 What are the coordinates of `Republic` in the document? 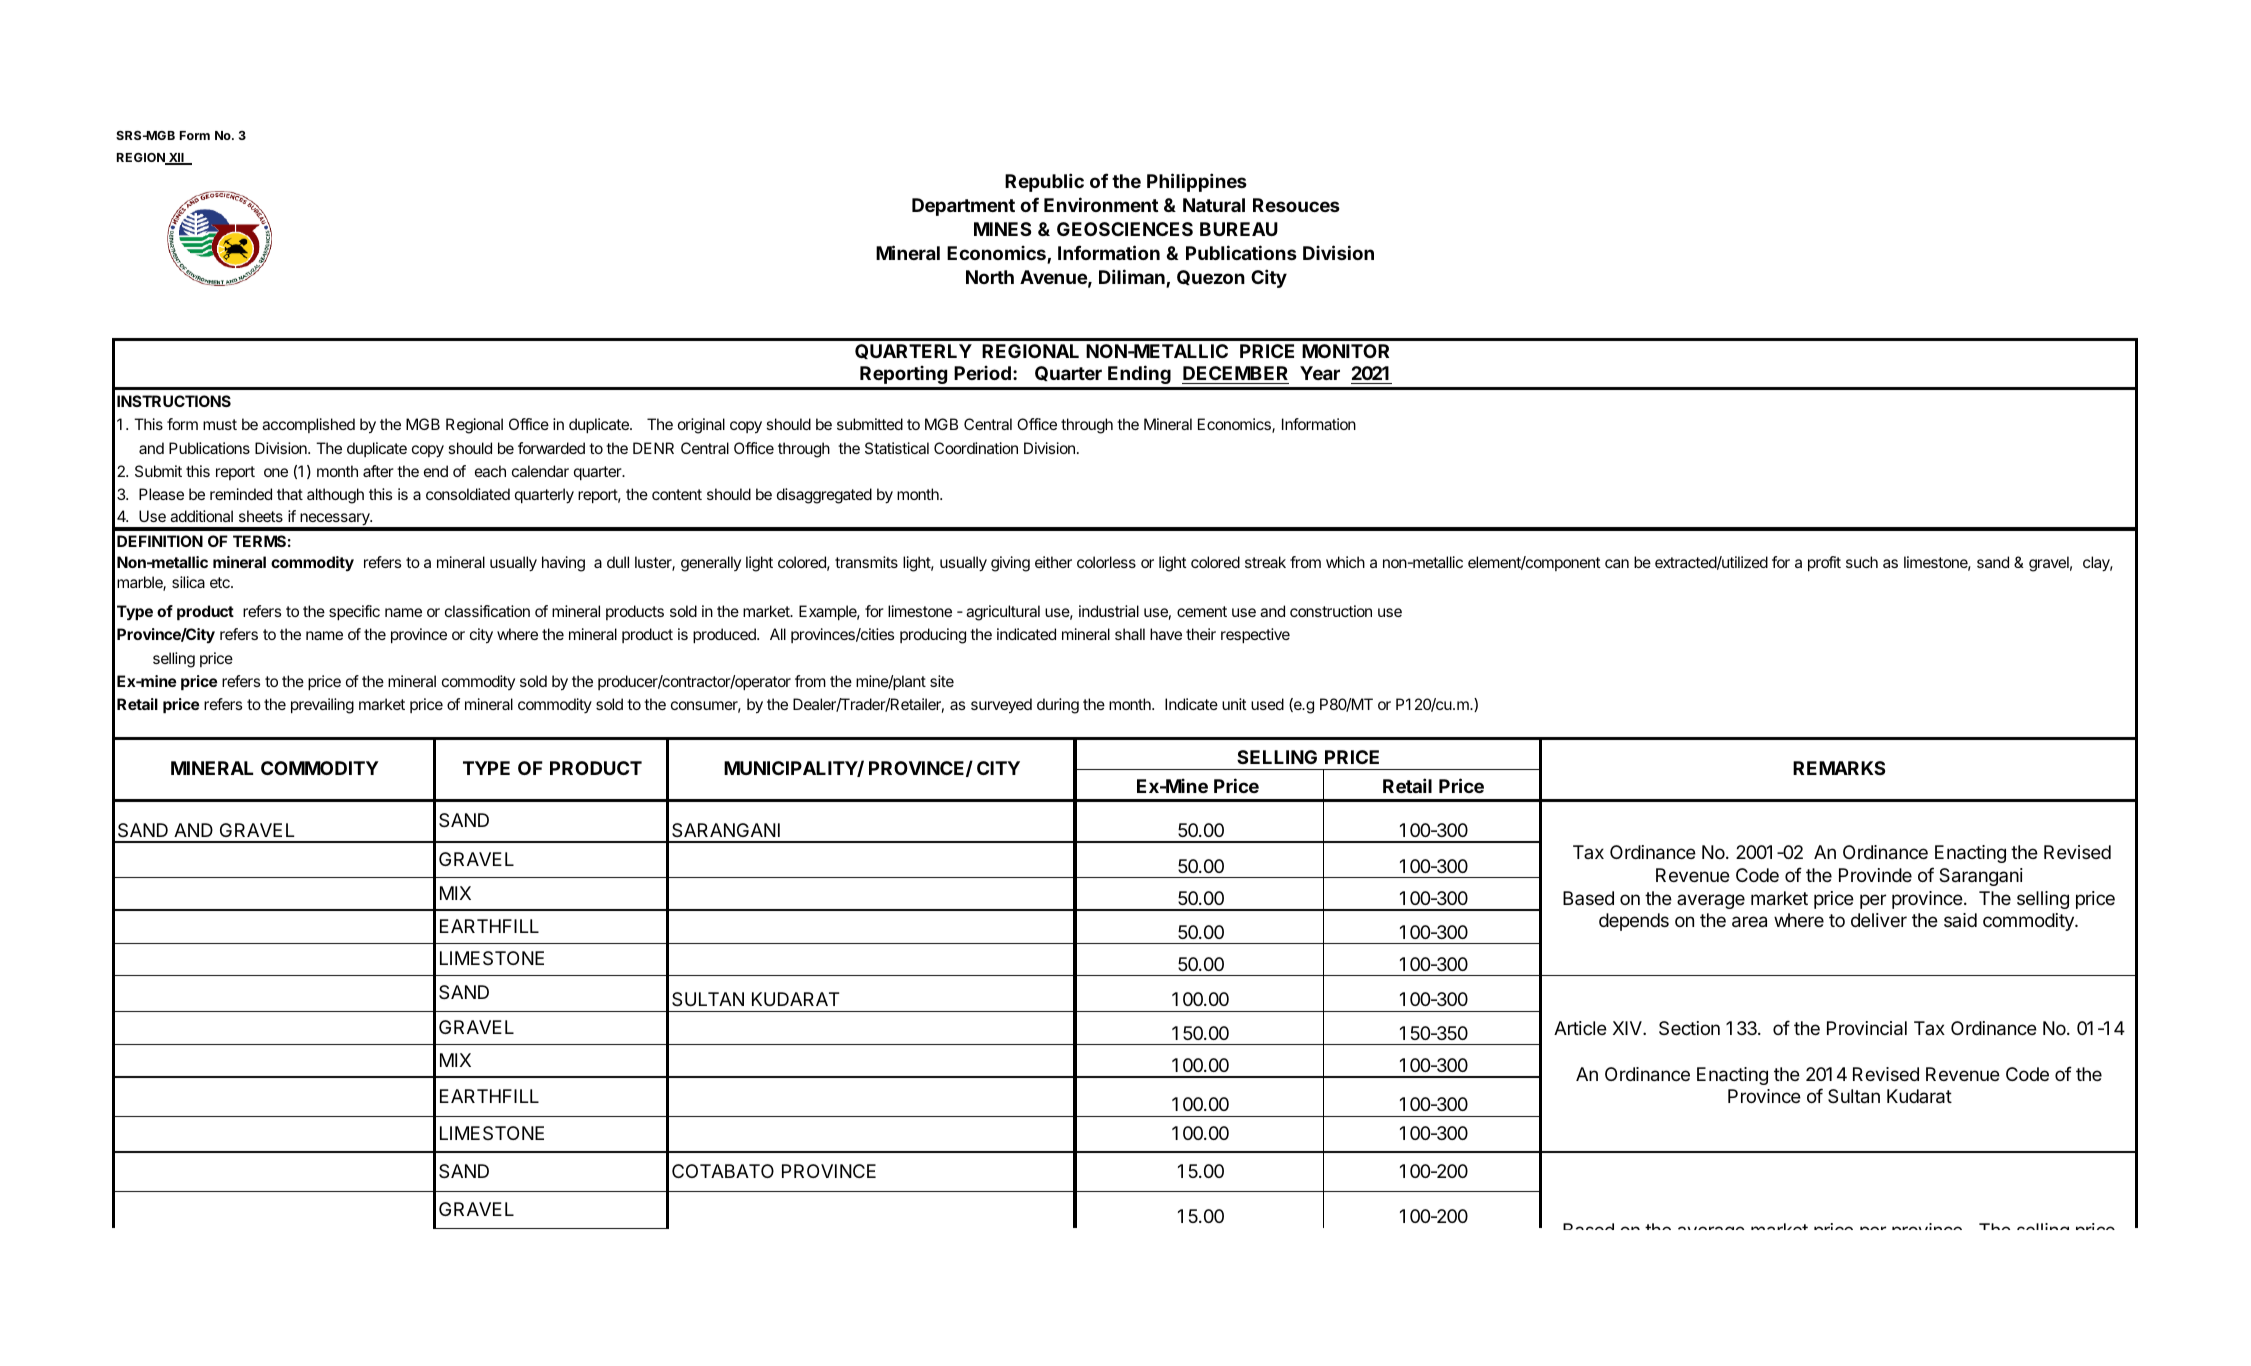 It's located at (1044, 182).
